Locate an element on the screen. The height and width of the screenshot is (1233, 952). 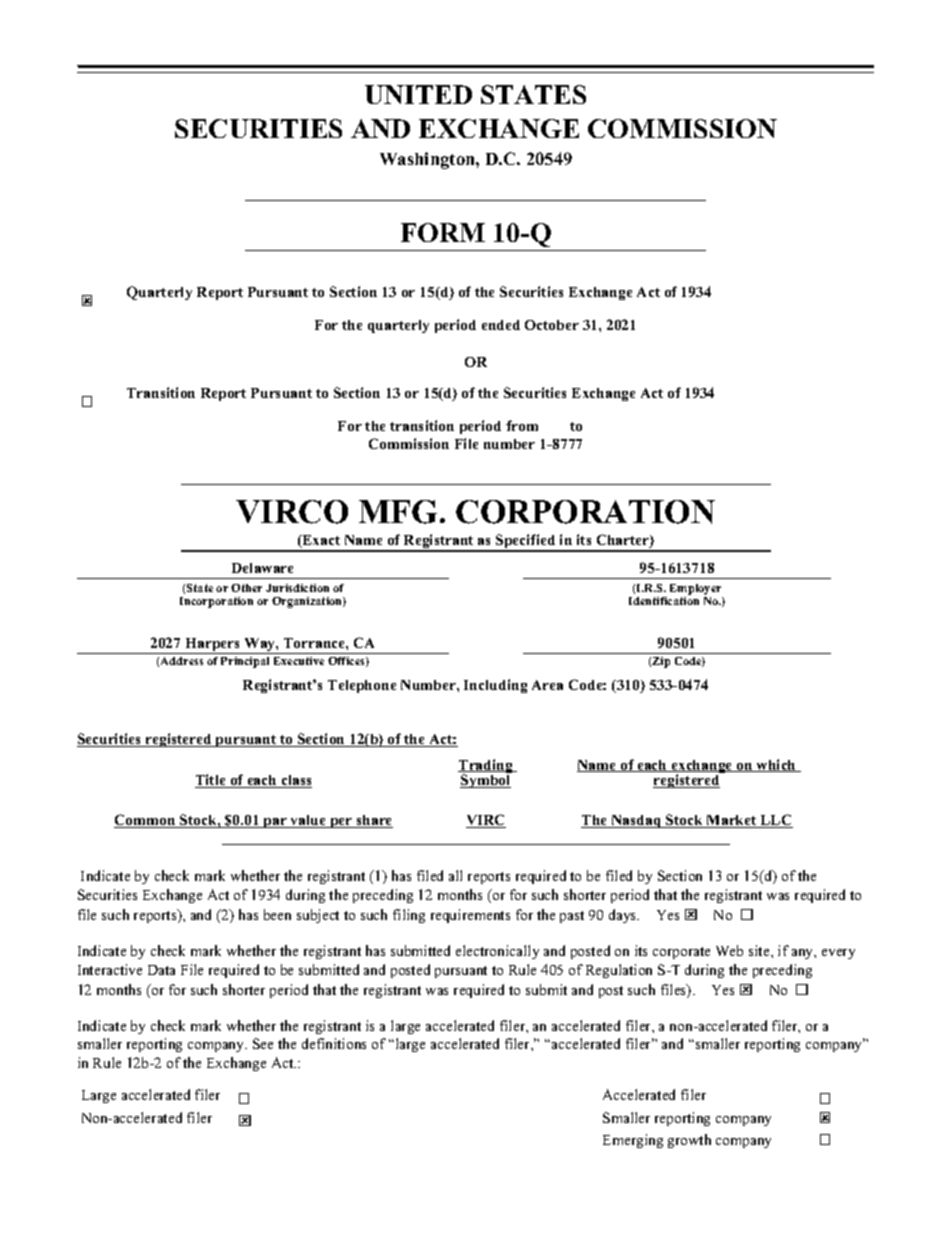
See is located at coordinates (263, 1043).
